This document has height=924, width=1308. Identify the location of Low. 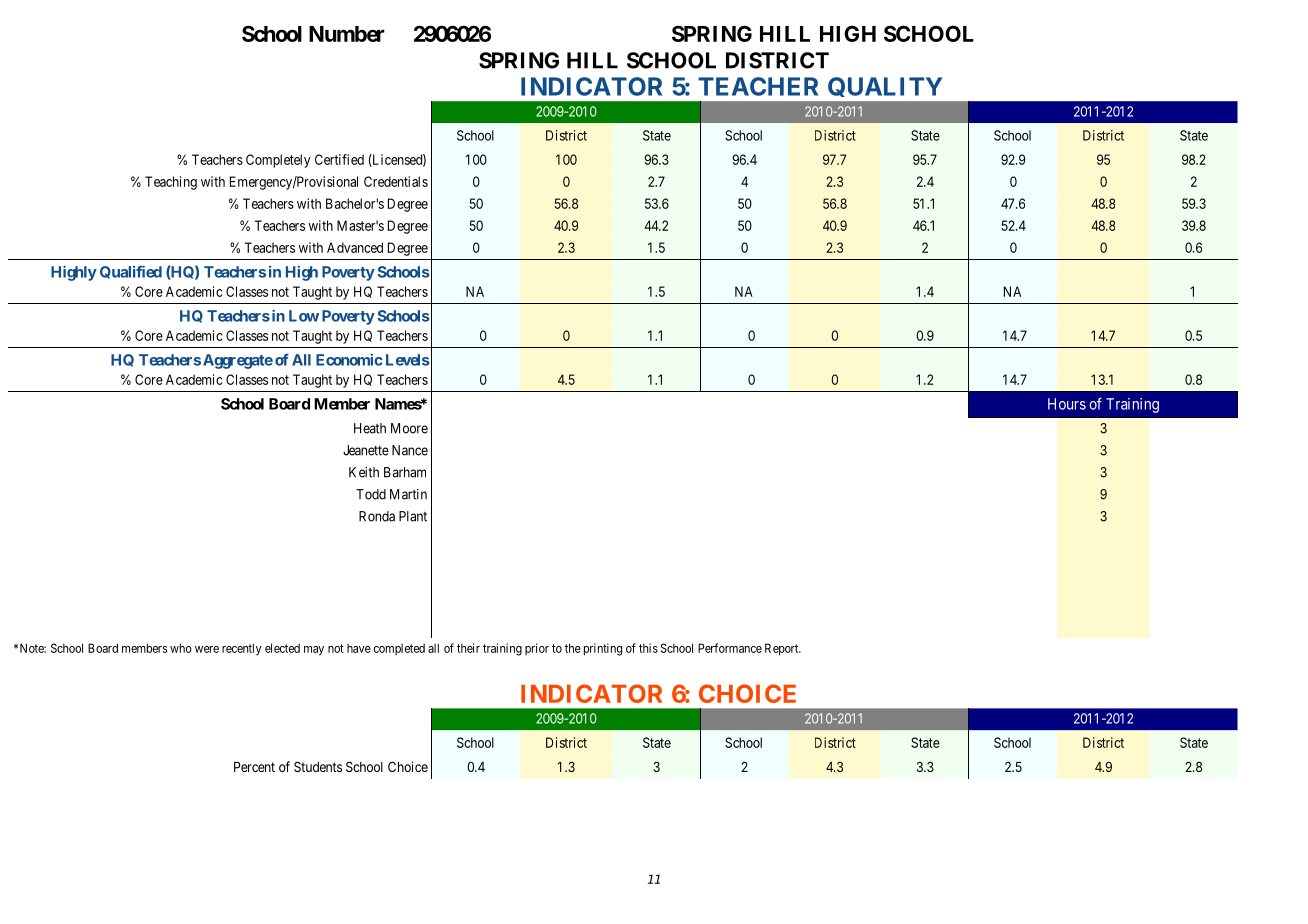
(304, 316).
